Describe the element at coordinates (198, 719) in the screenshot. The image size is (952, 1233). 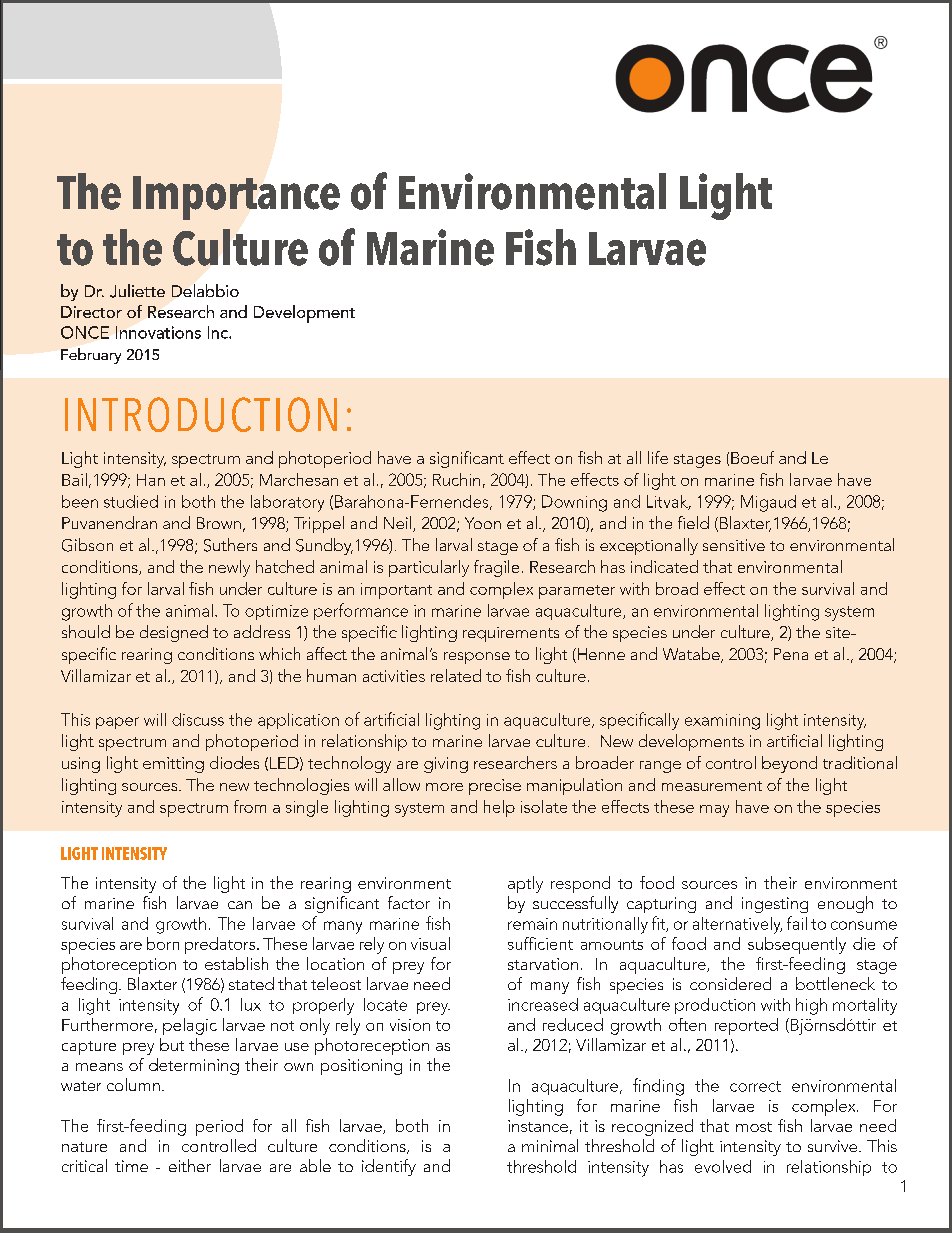
I see `discuss` at that location.
